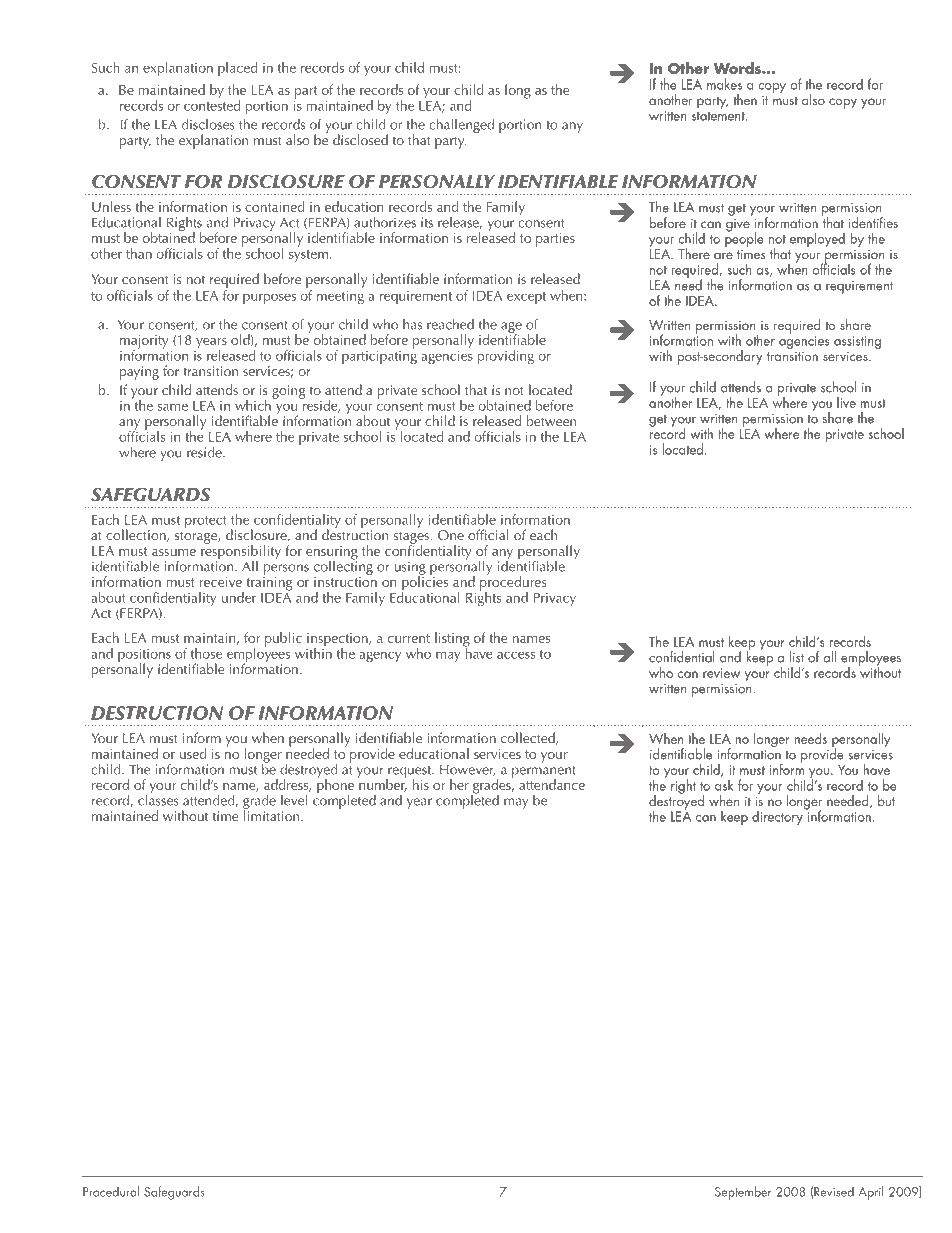 This screenshot has height=1233, width=952. What do you see at coordinates (871, 1193) in the screenshot?
I see `April` at bounding box center [871, 1193].
